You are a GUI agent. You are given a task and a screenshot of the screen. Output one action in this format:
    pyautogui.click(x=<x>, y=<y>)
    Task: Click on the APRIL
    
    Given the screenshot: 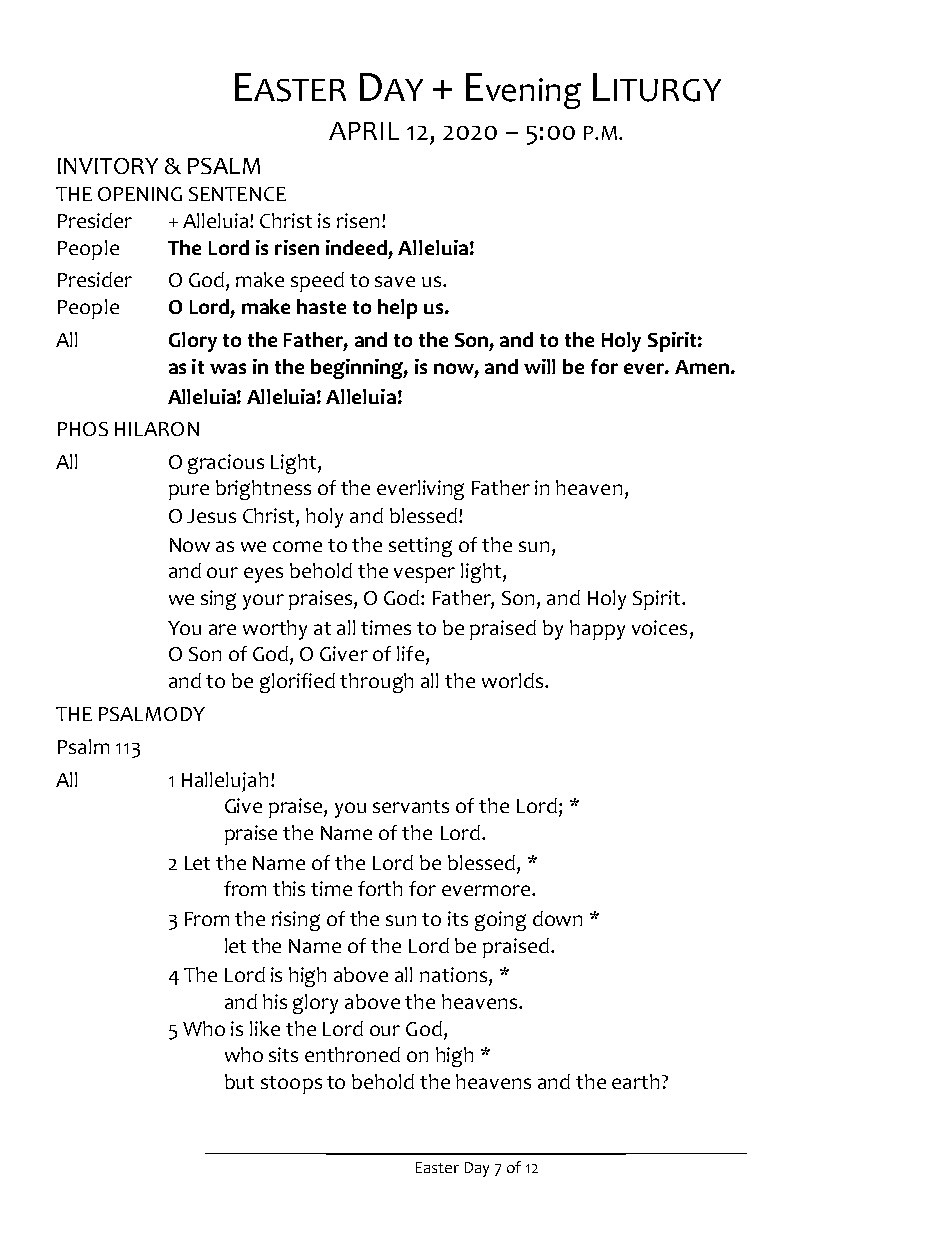 What is the action you would take?
    pyautogui.click(x=364, y=131)
